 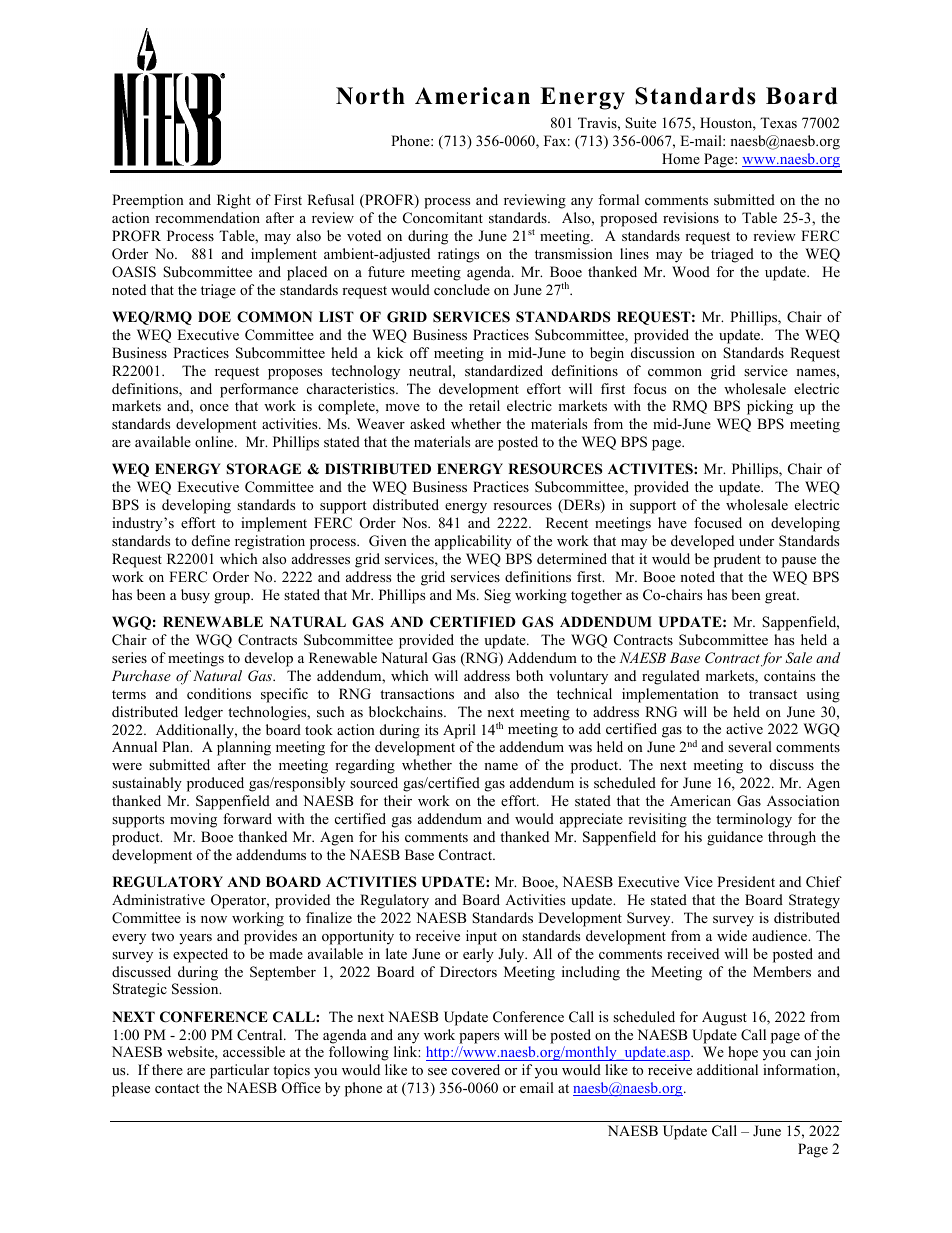 I want to click on Administrative, so click(x=158, y=899).
